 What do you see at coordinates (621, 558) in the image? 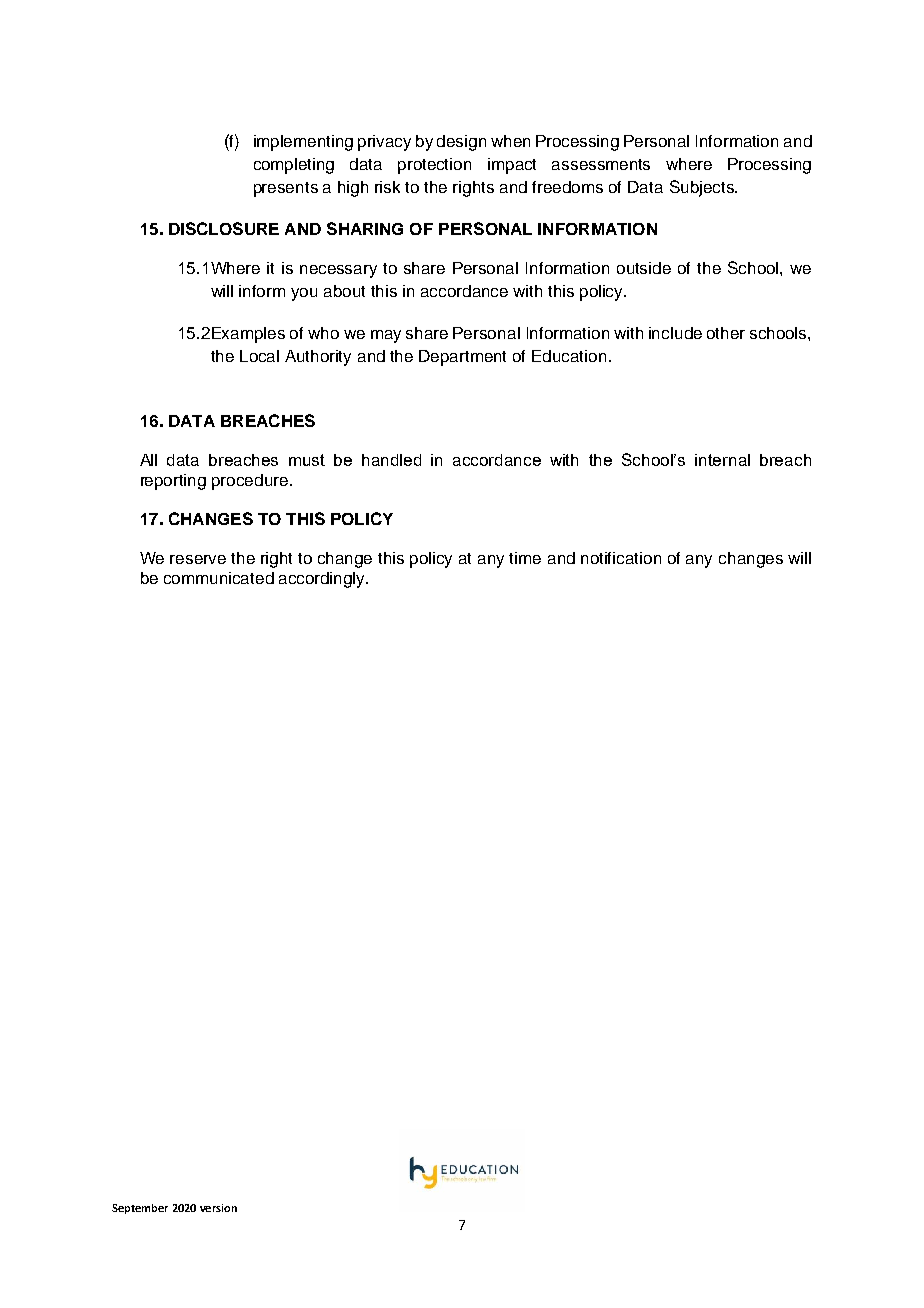
I see `notification` at bounding box center [621, 558].
